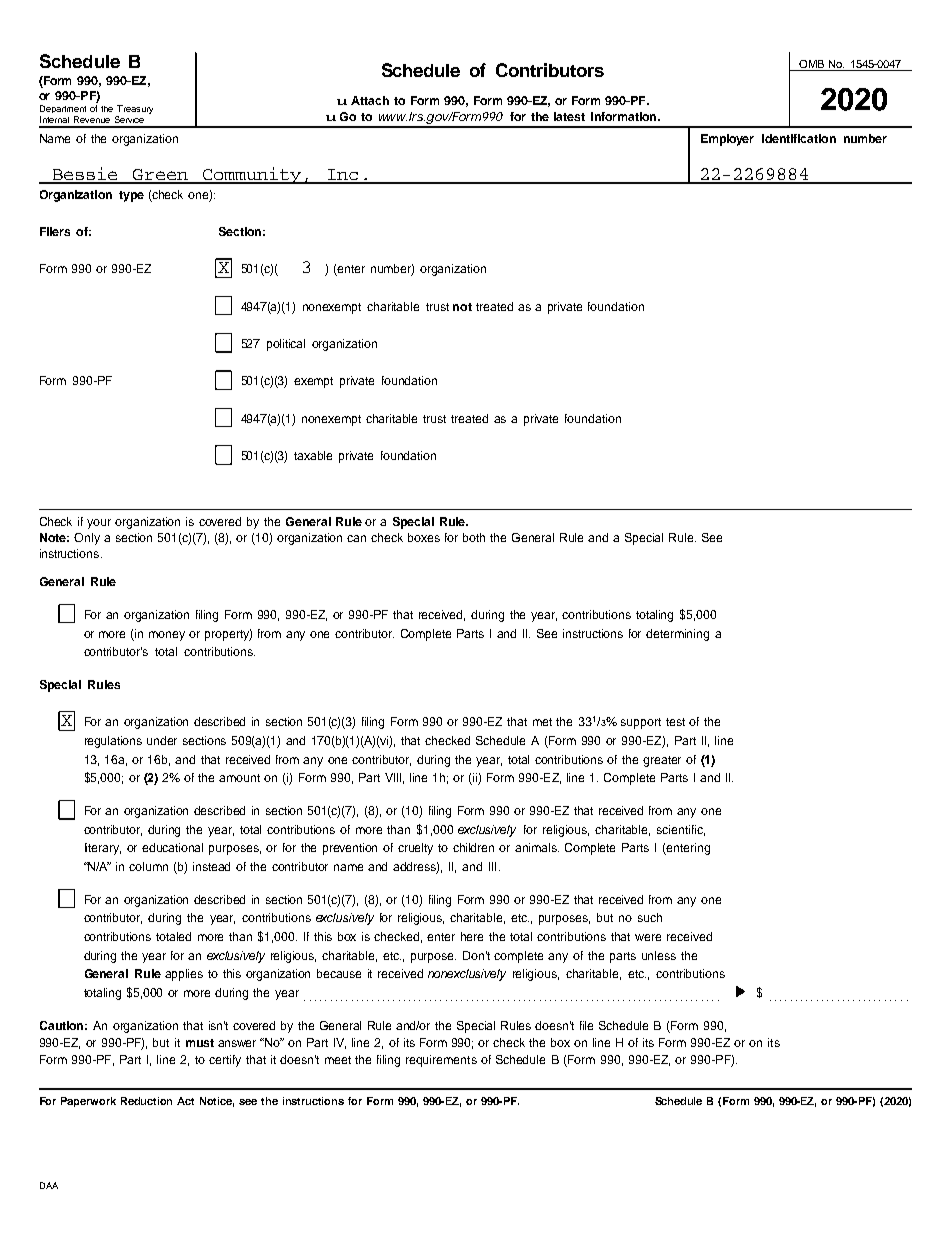  Describe the element at coordinates (134, 111) in the document. I see `Treasury` at that location.
